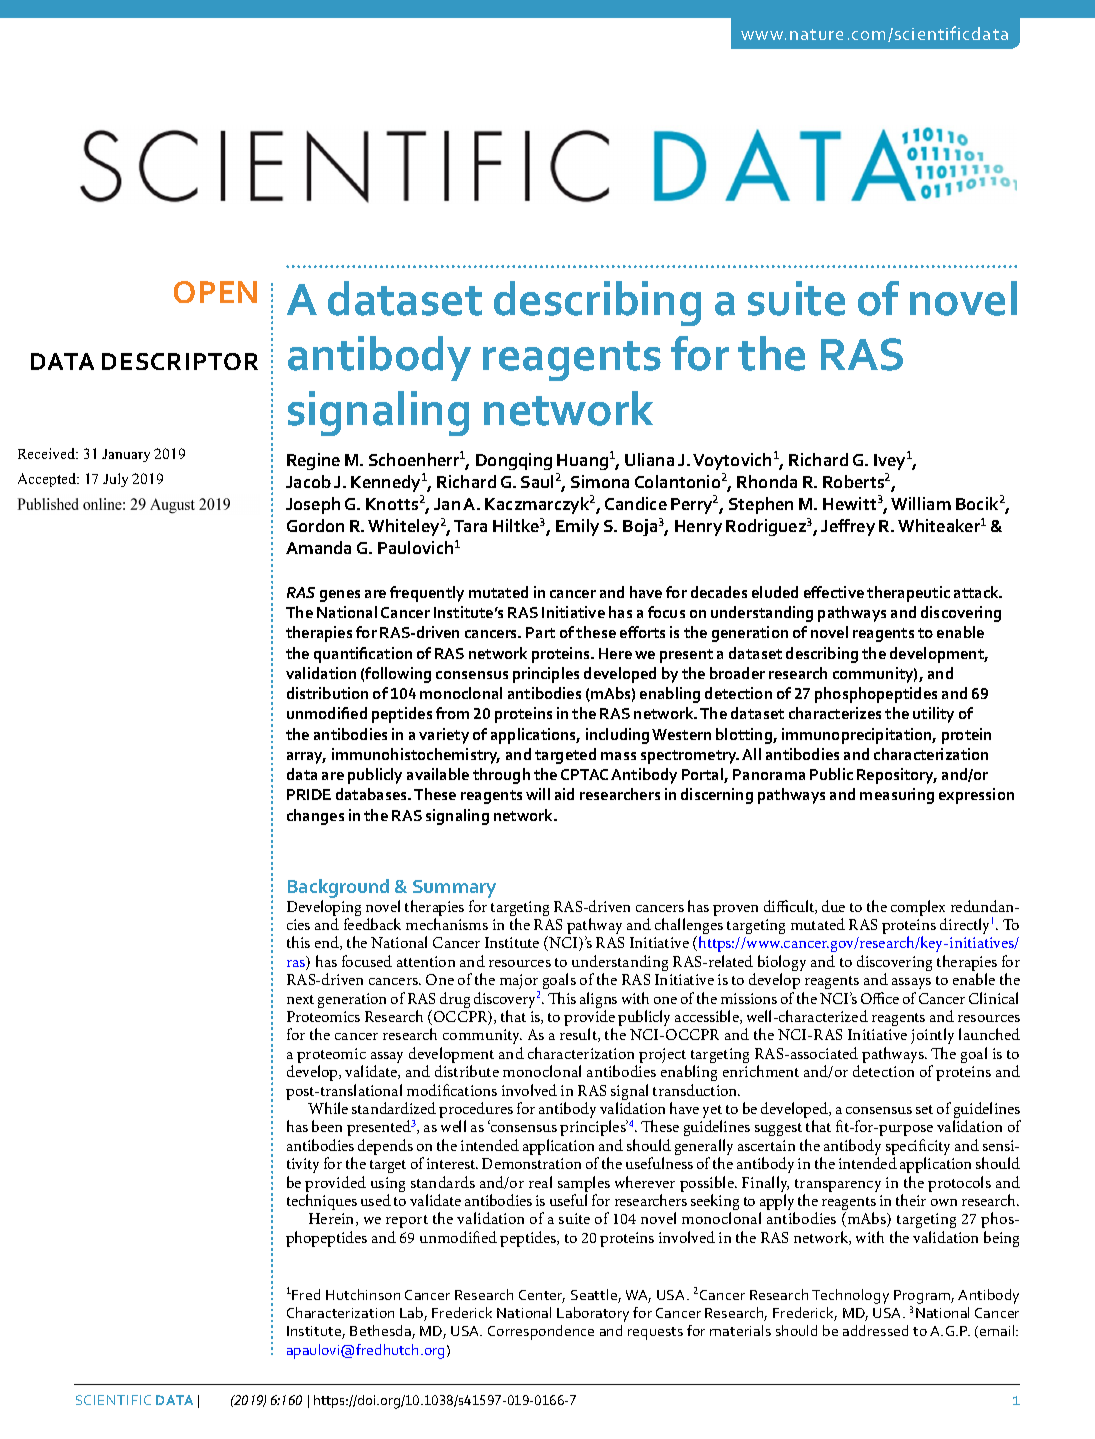  What do you see at coordinates (363, 1294) in the image?
I see `Hutchinson` at bounding box center [363, 1294].
